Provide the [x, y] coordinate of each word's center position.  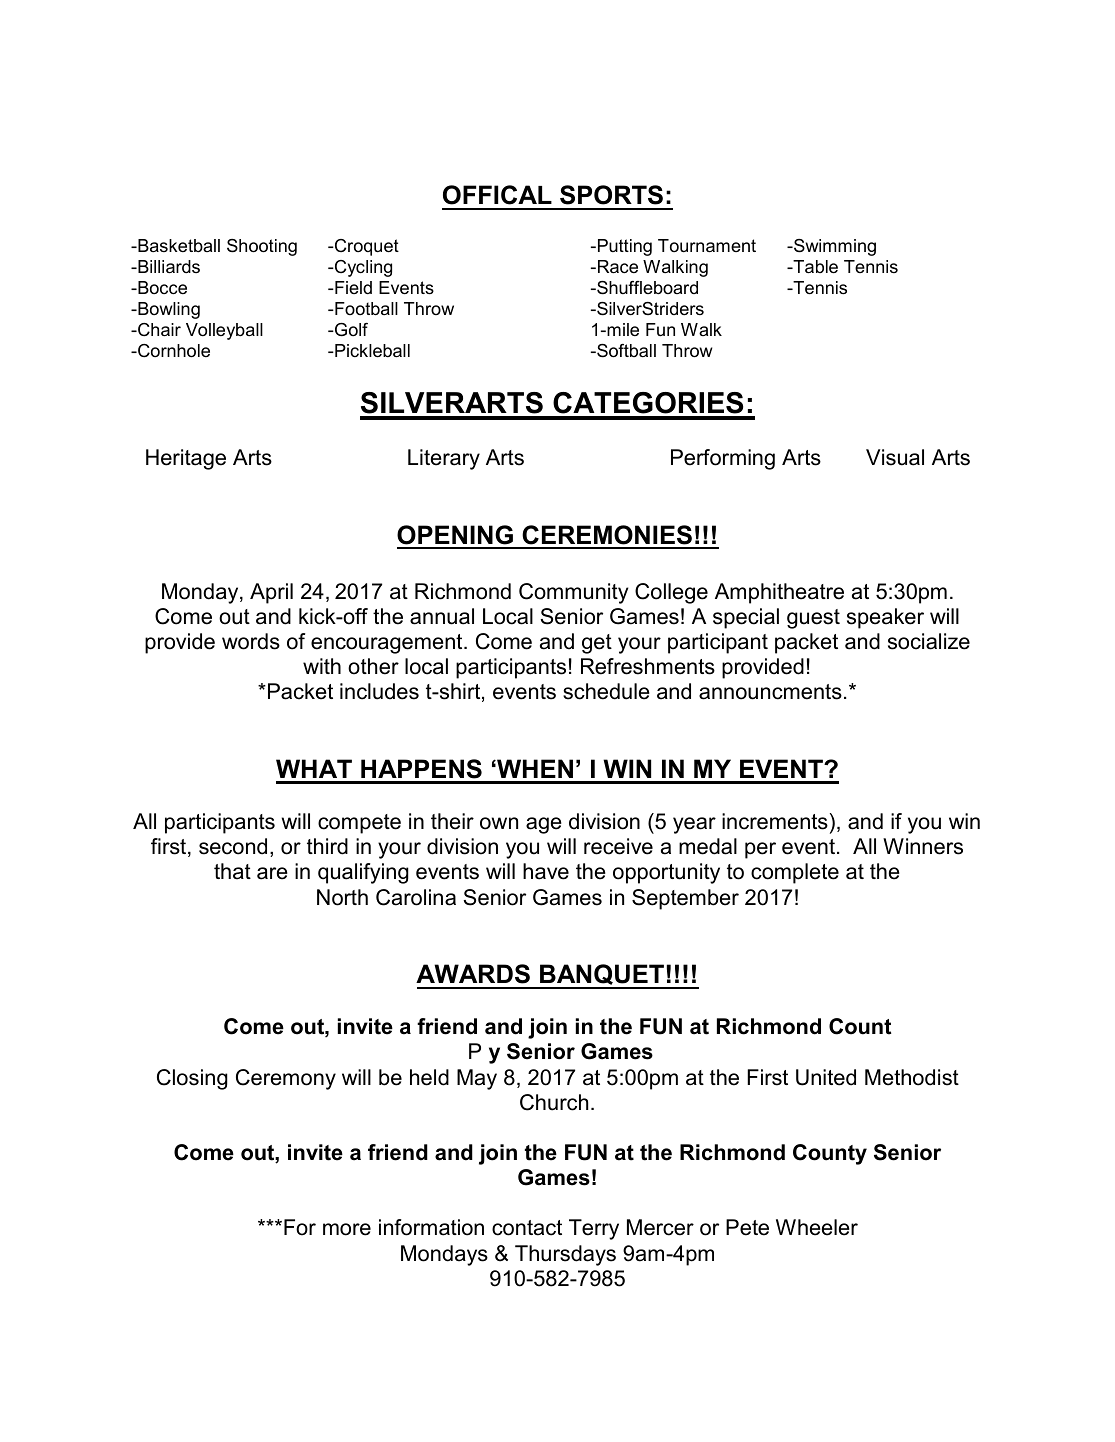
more [347, 1229]
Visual [895, 457]
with [322, 666]
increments [775, 821]
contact [527, 1228]
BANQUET [602, 976]
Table [814, 267]
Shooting [262, 247]
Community [573, 593]
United [826, 1077]
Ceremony [286, 1079]
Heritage [186, 459]
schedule [606, 691]
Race [616, 267]
